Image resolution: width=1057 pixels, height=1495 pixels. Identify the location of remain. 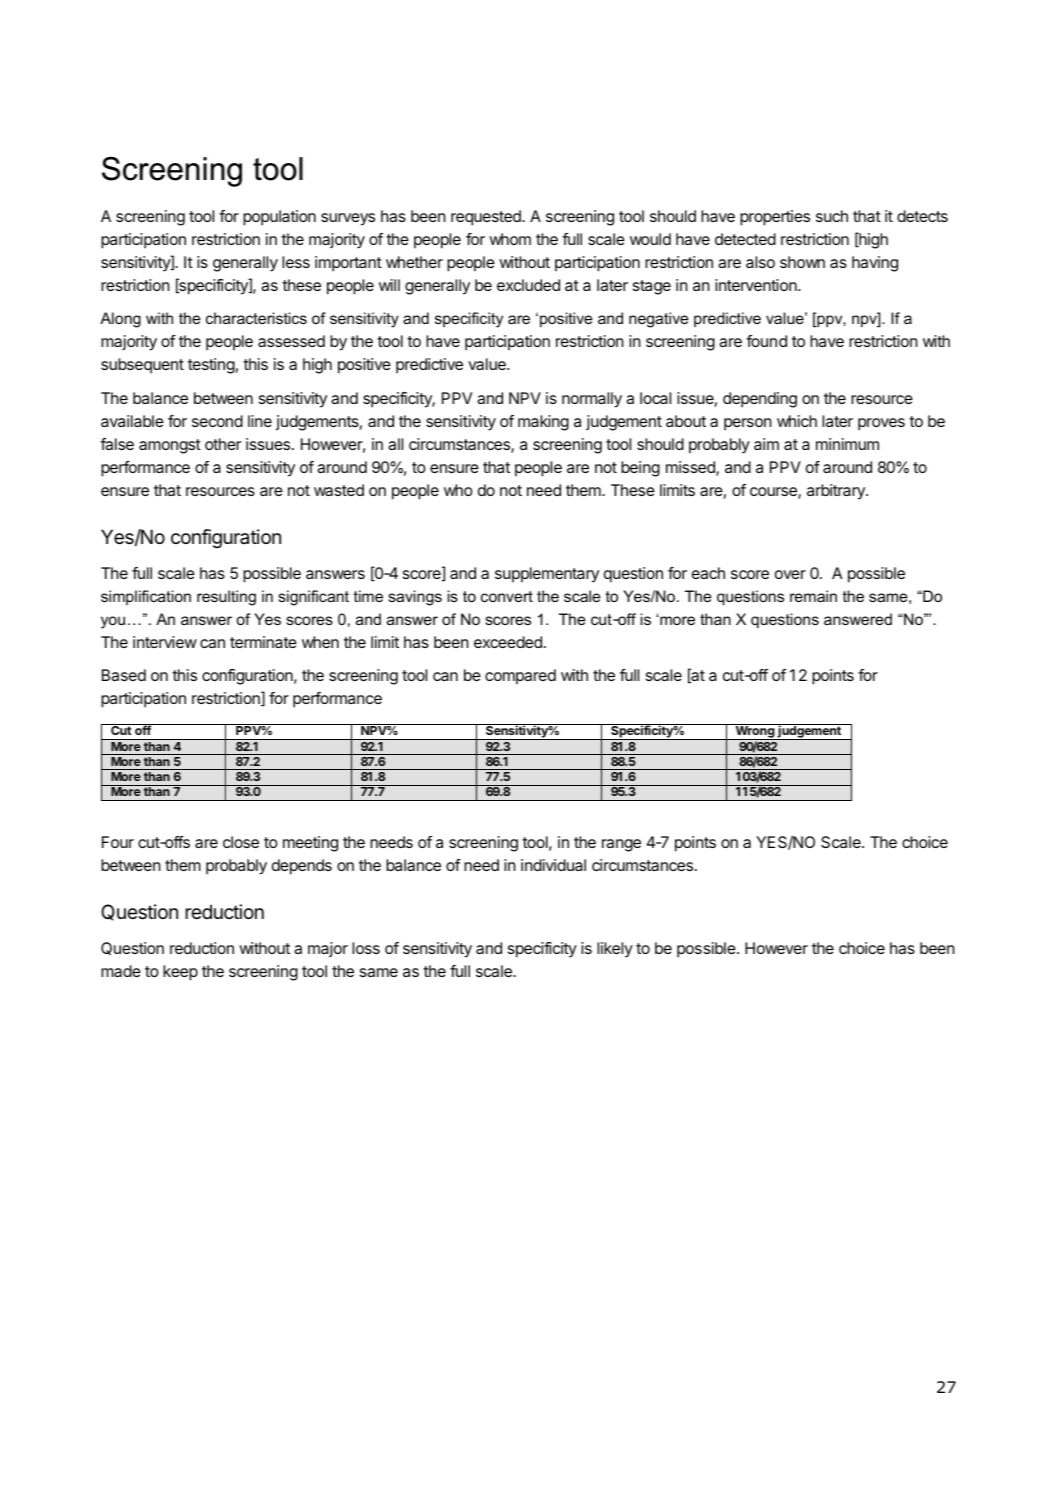
(813, 596).
